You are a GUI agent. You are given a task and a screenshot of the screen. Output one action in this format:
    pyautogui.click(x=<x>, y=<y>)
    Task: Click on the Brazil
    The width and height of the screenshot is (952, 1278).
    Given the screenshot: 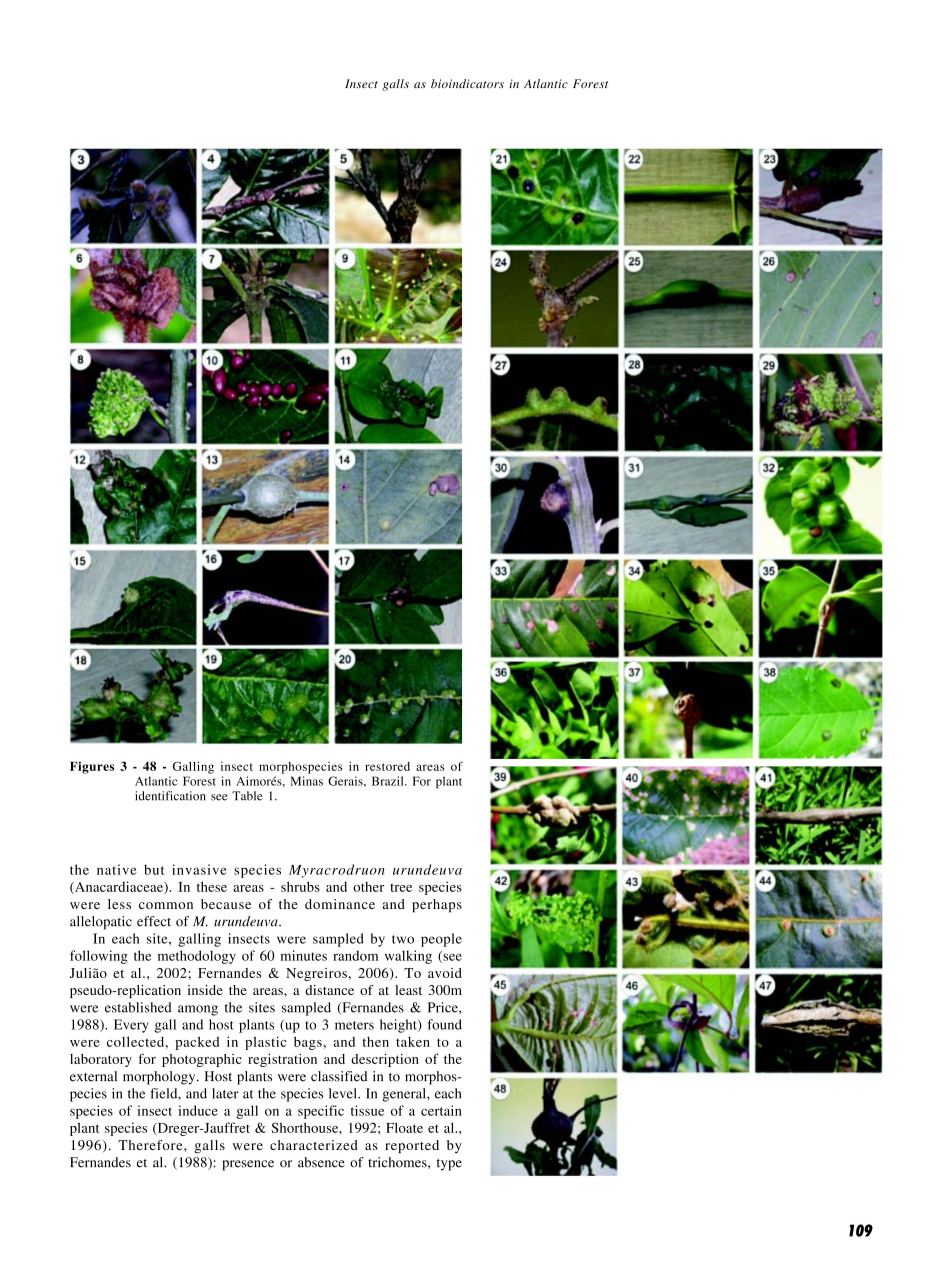 What is the action you would take?
    pyautogui.click(x=389, y=781)
